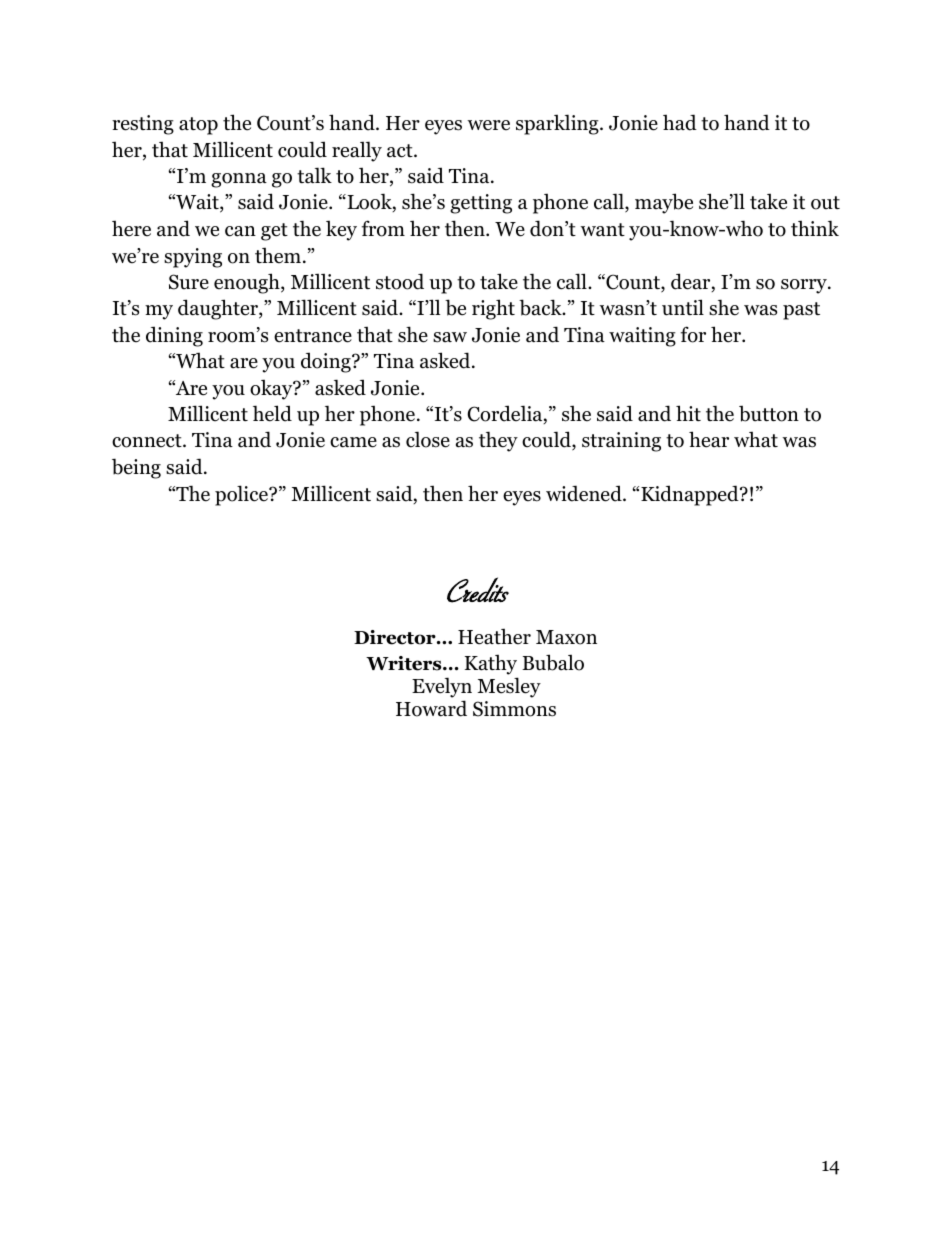 The image size is (952, 1233). What do you see at coordinates (488, 125) in the screenshot?
I see `were` at bounding box center [488, 125].
